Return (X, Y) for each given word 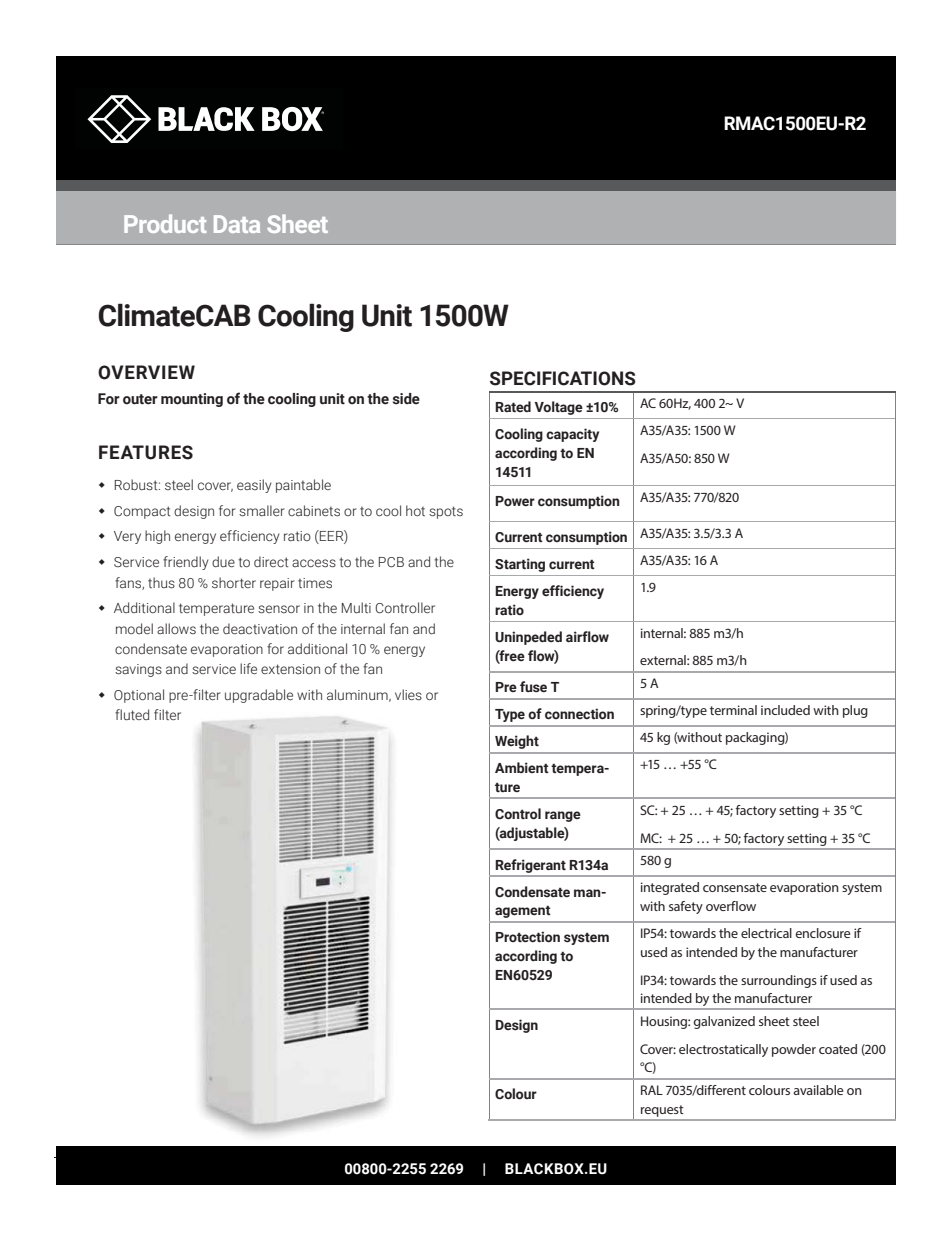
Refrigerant (531, 866)
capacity (572, 435)
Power (515, 501)
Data (237, 224)
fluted (132, 715)
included (785, 710)
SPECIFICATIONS (563, 378)
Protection (527, 937)
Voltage (558, 408)
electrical (766, 933)
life (248, 668)
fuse (533, 687)
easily (254, 486)
